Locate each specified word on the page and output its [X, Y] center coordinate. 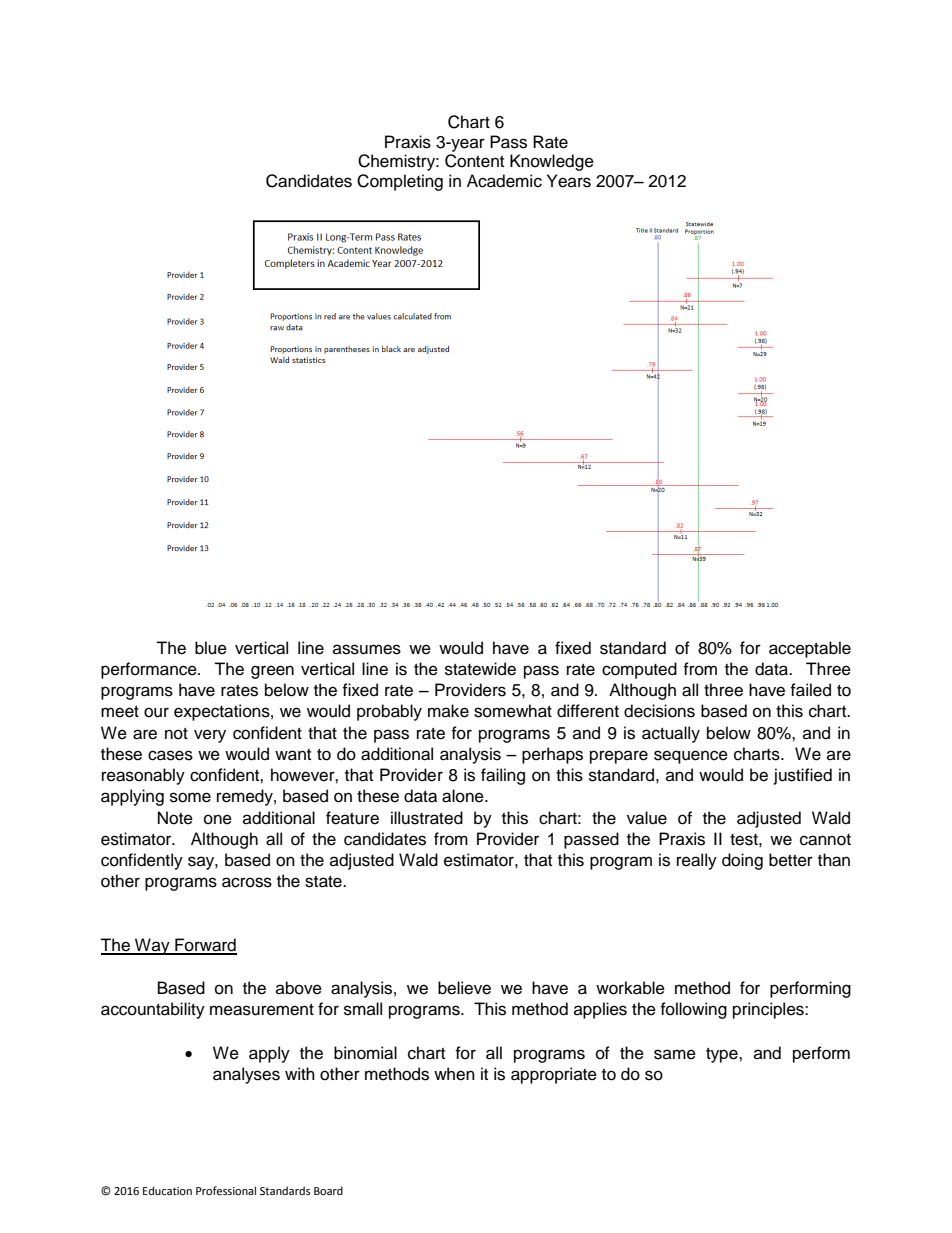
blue [211, 648]
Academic [504, 181]
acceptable [810, 649]
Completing [400, 182]
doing [742, 861]
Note [175, 818]
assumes [367, 649]
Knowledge [552, 162]
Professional [226, 1191]
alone [464, 796]
